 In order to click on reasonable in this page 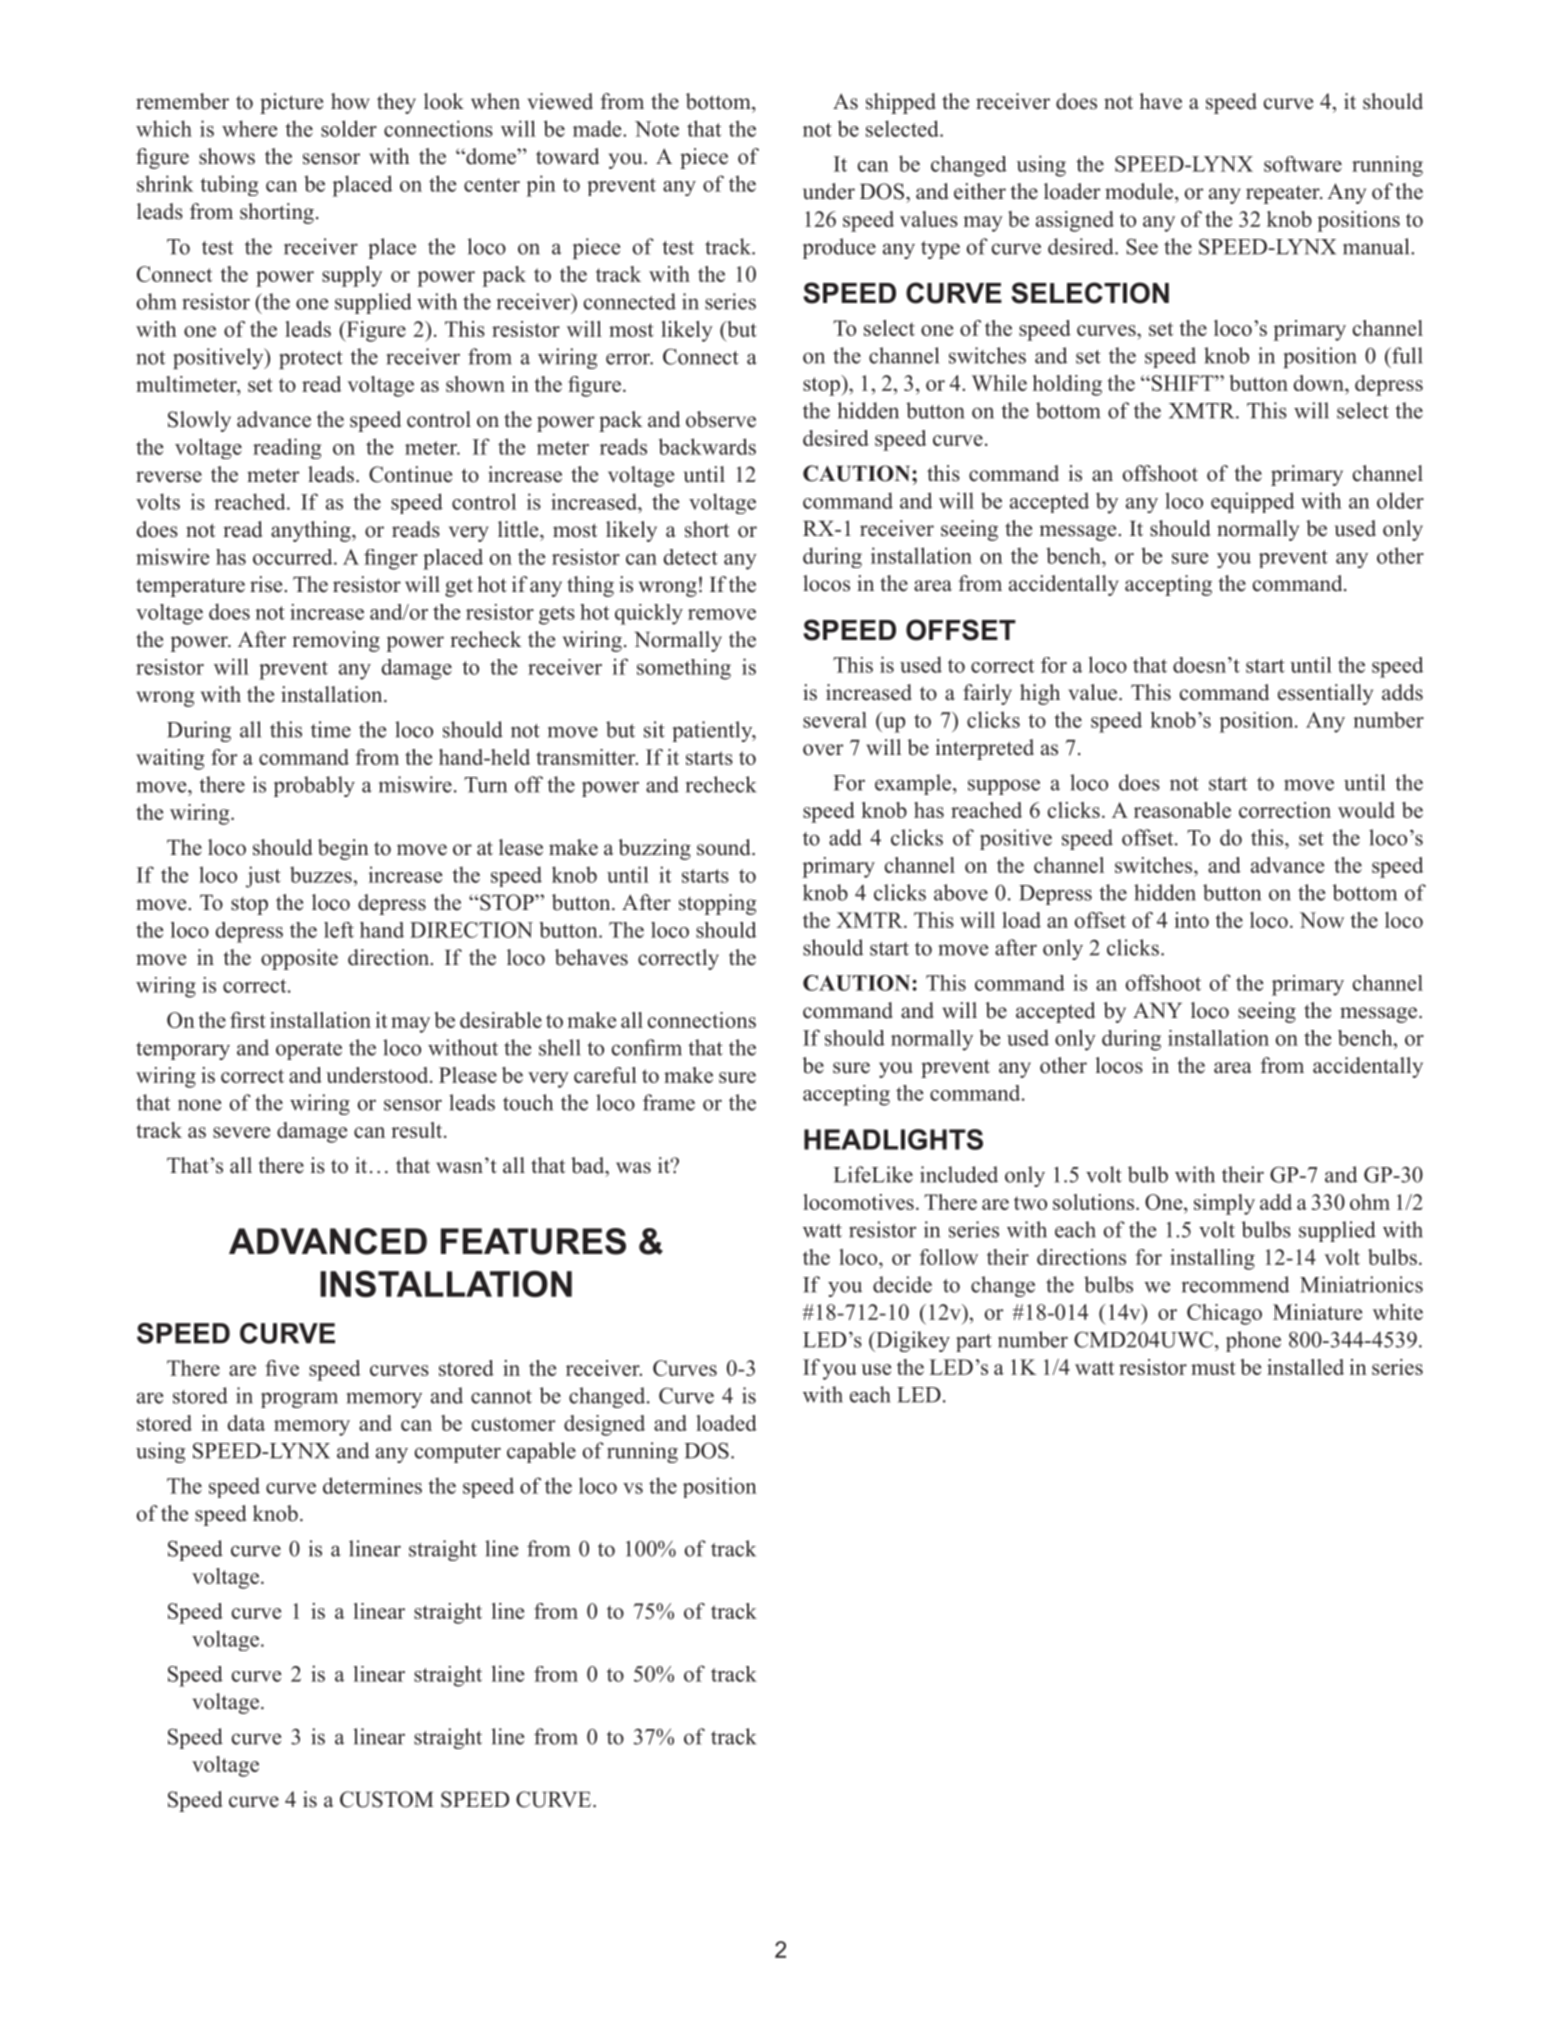, I will do `click(1182, 810)`.
